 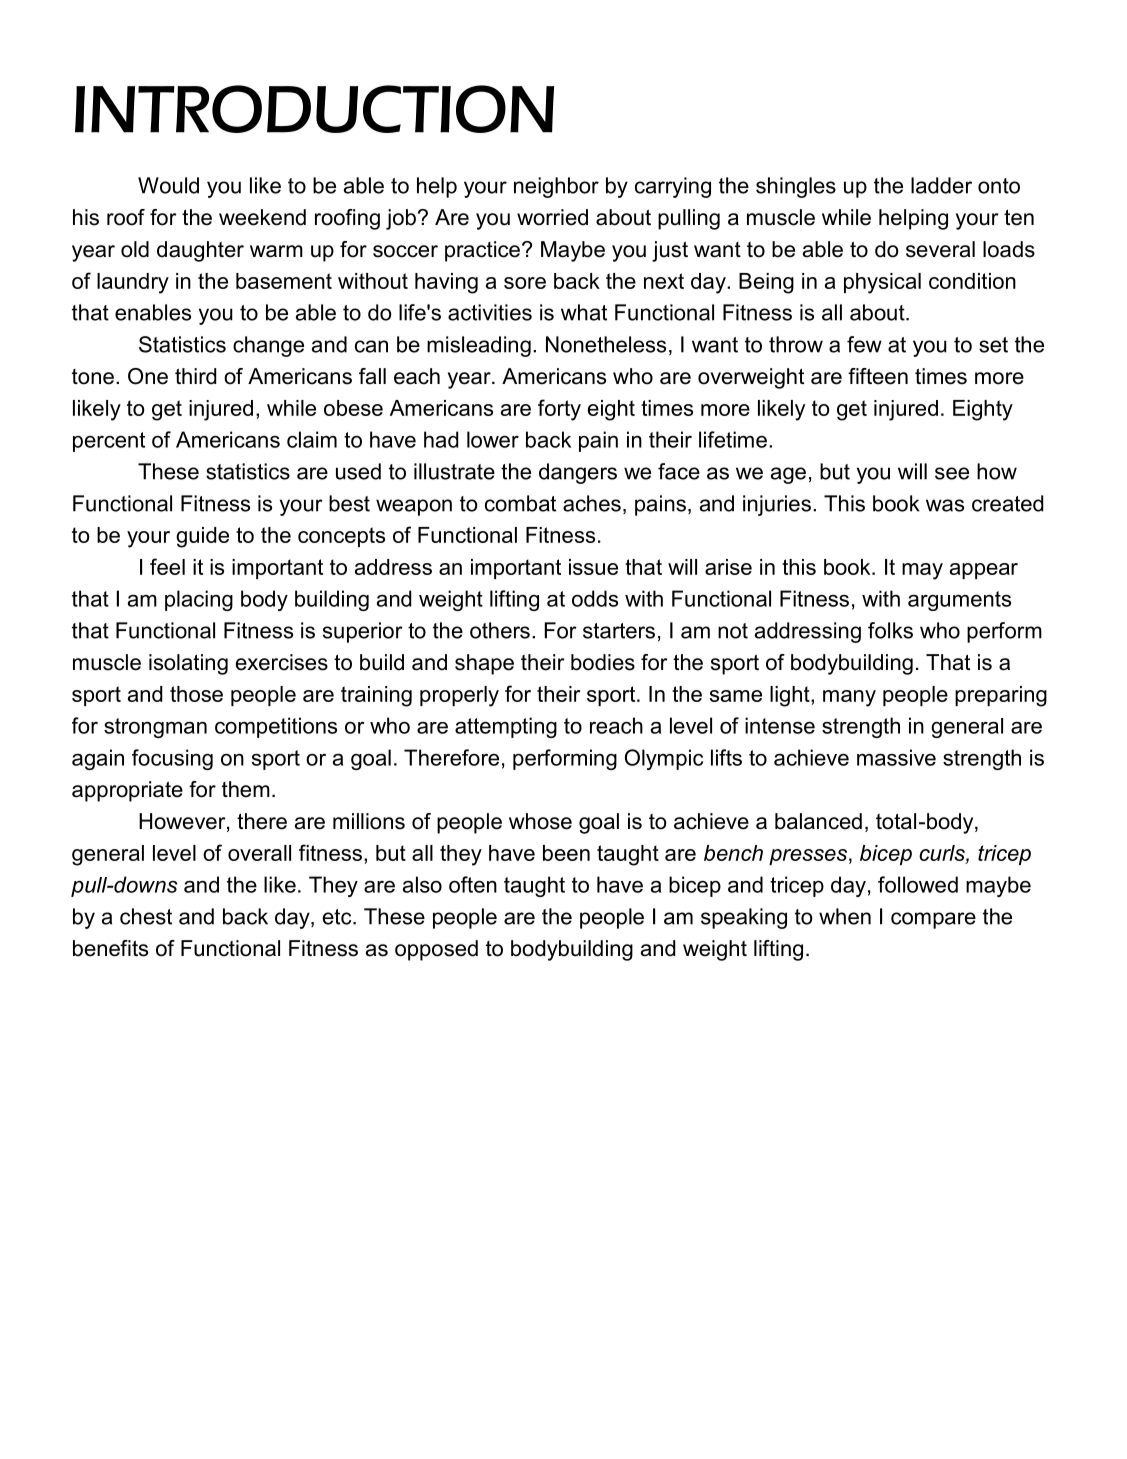 I want to click on Would, so click(x=168, y=185).
